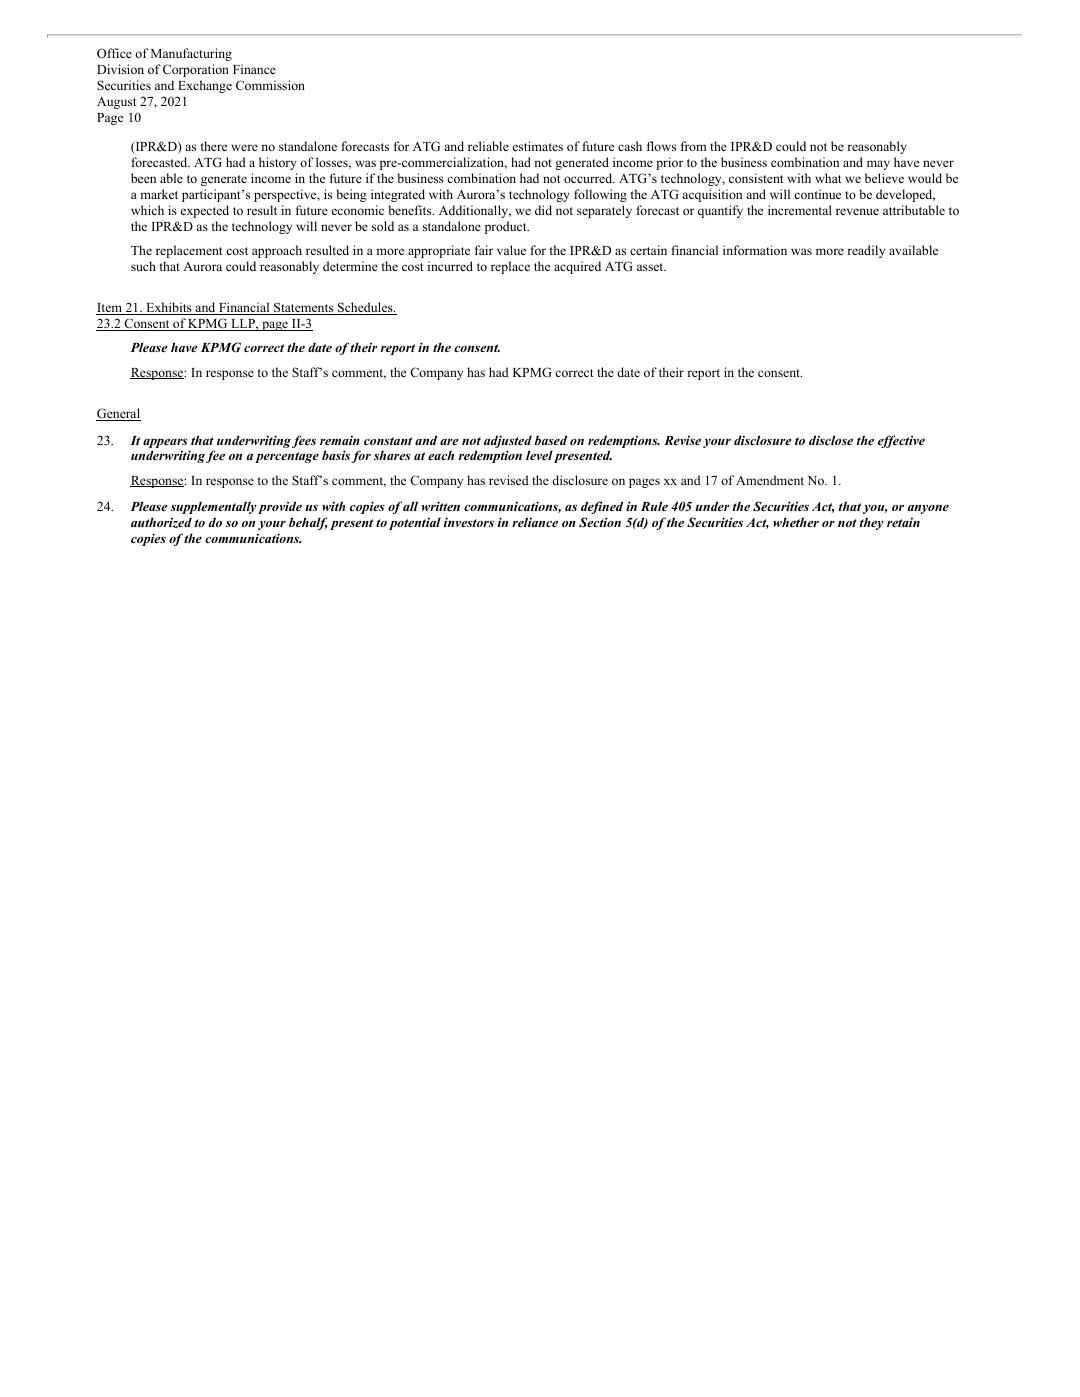 The height and width of the screenshot is (1397, 1080). Describe the element at coordinates (831, 440) in the screenshot. I see `disclose` at that location.
